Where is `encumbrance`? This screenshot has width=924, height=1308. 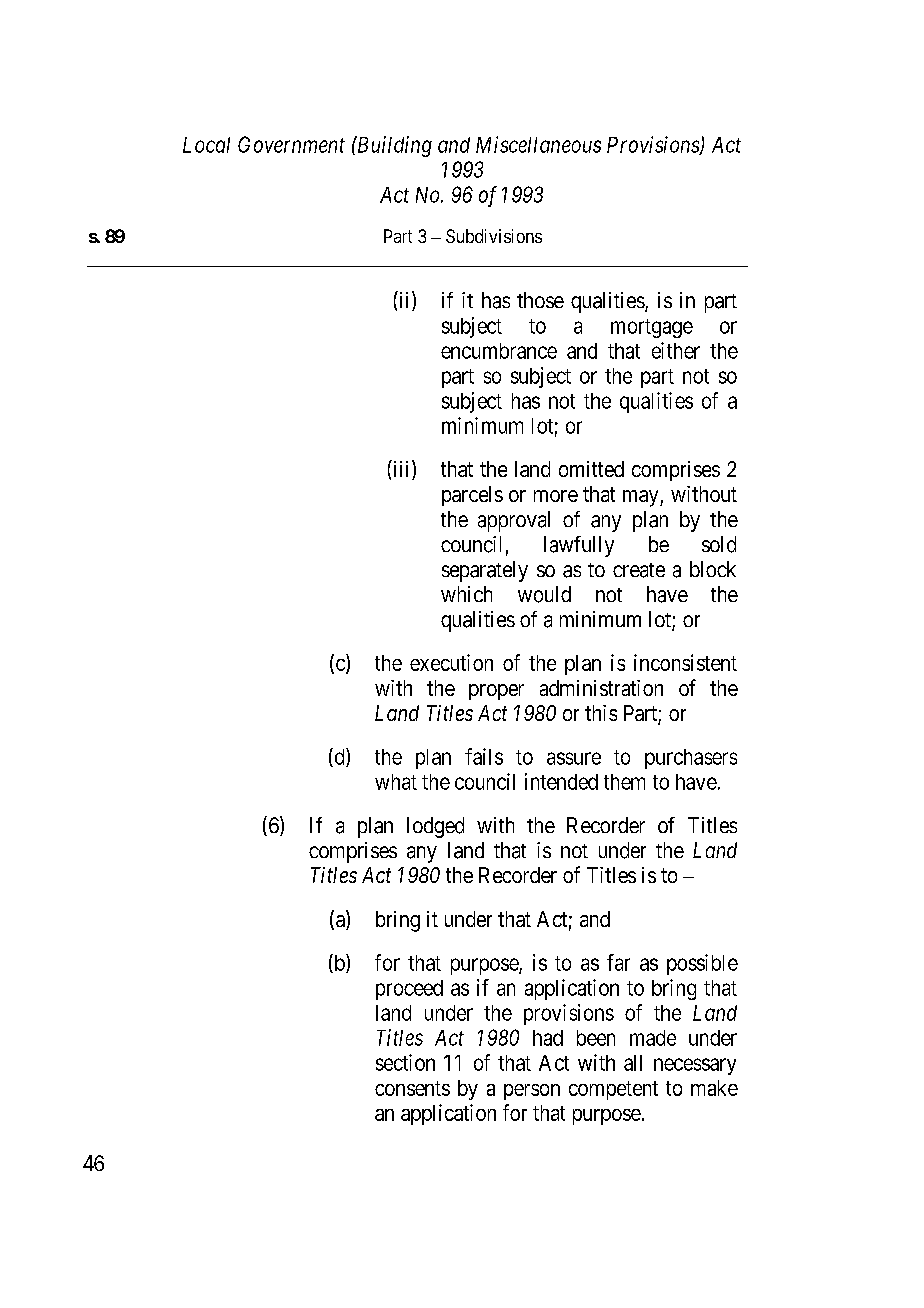
encumbrance is located at coordinates (499, 351).
